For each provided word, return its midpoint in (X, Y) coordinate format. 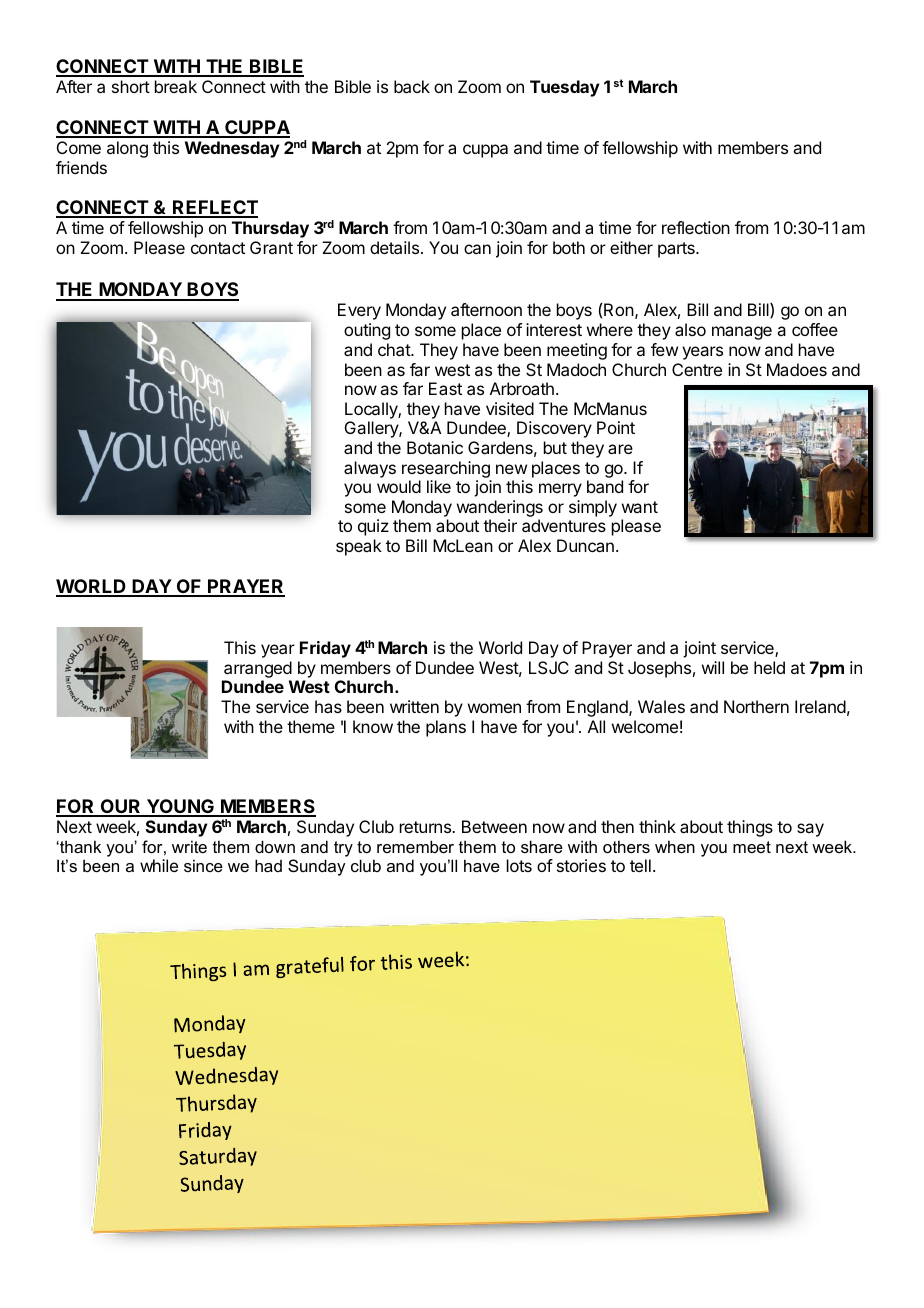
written (414, 706)
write (189, 846)
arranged (257, 671)
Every (359, 311)
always (370, 469)
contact (218, 248)
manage (742, 333)
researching (447, 471)
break (176, 86)
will (713, 667)
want (640, 507)
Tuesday (565, 88)
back (412, 86)
